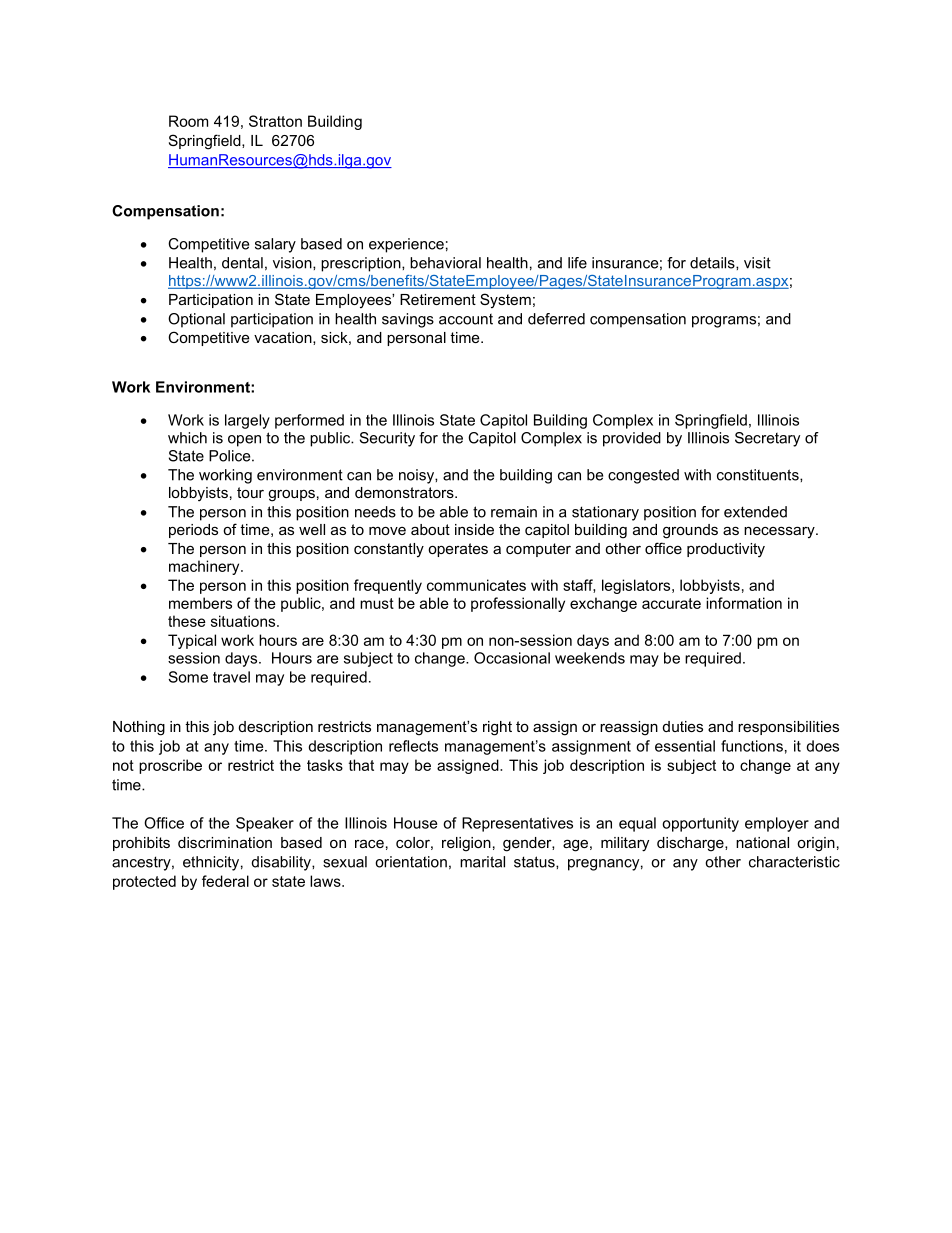 The image size is (952, 1233). I want to click on responsibilities, so click(788, 728).
